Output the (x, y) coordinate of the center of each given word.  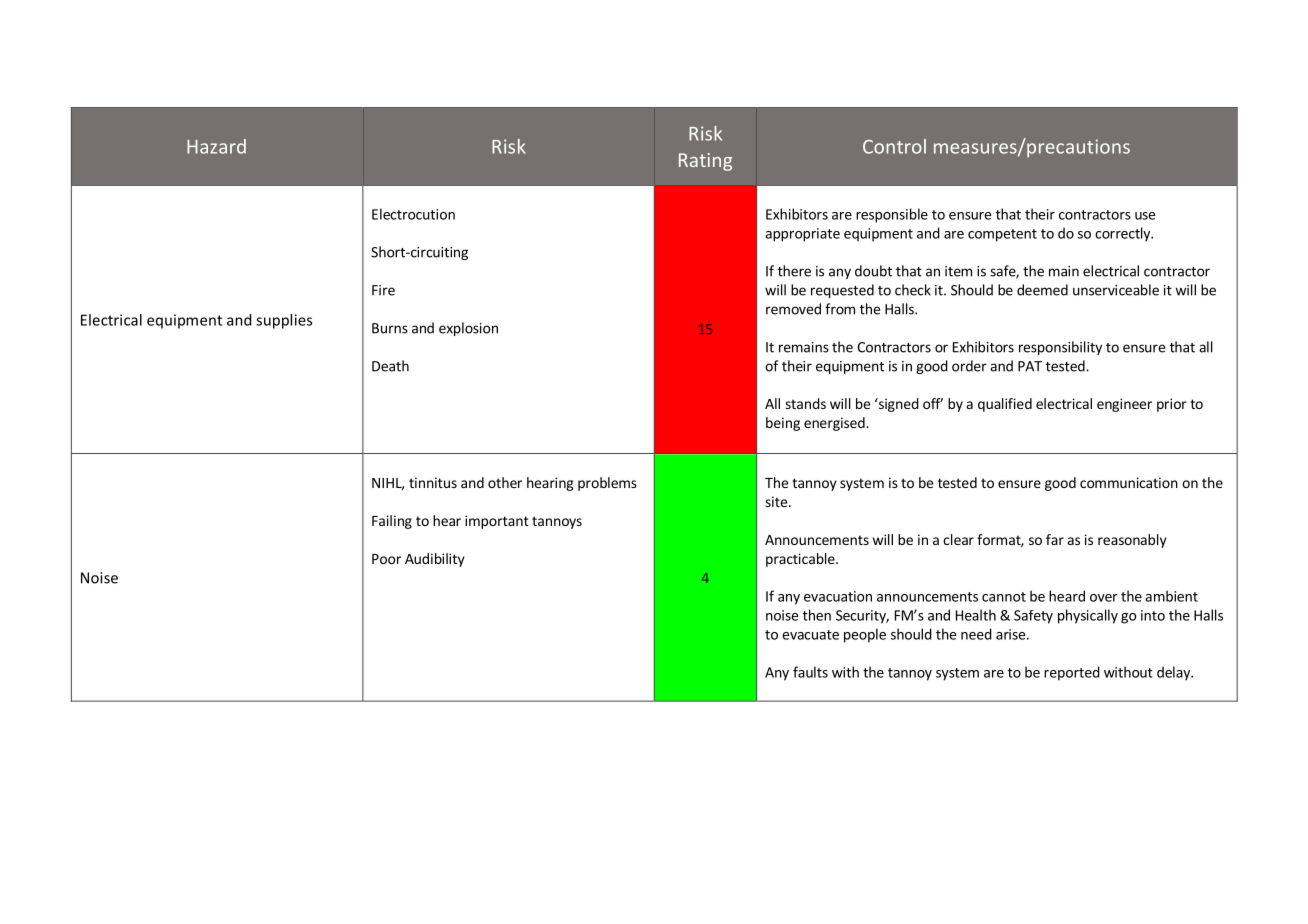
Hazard (216, 146)
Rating (705, 162)
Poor (386, 559)
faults (810, 672)
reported (1072, 673)
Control (894, 146)
